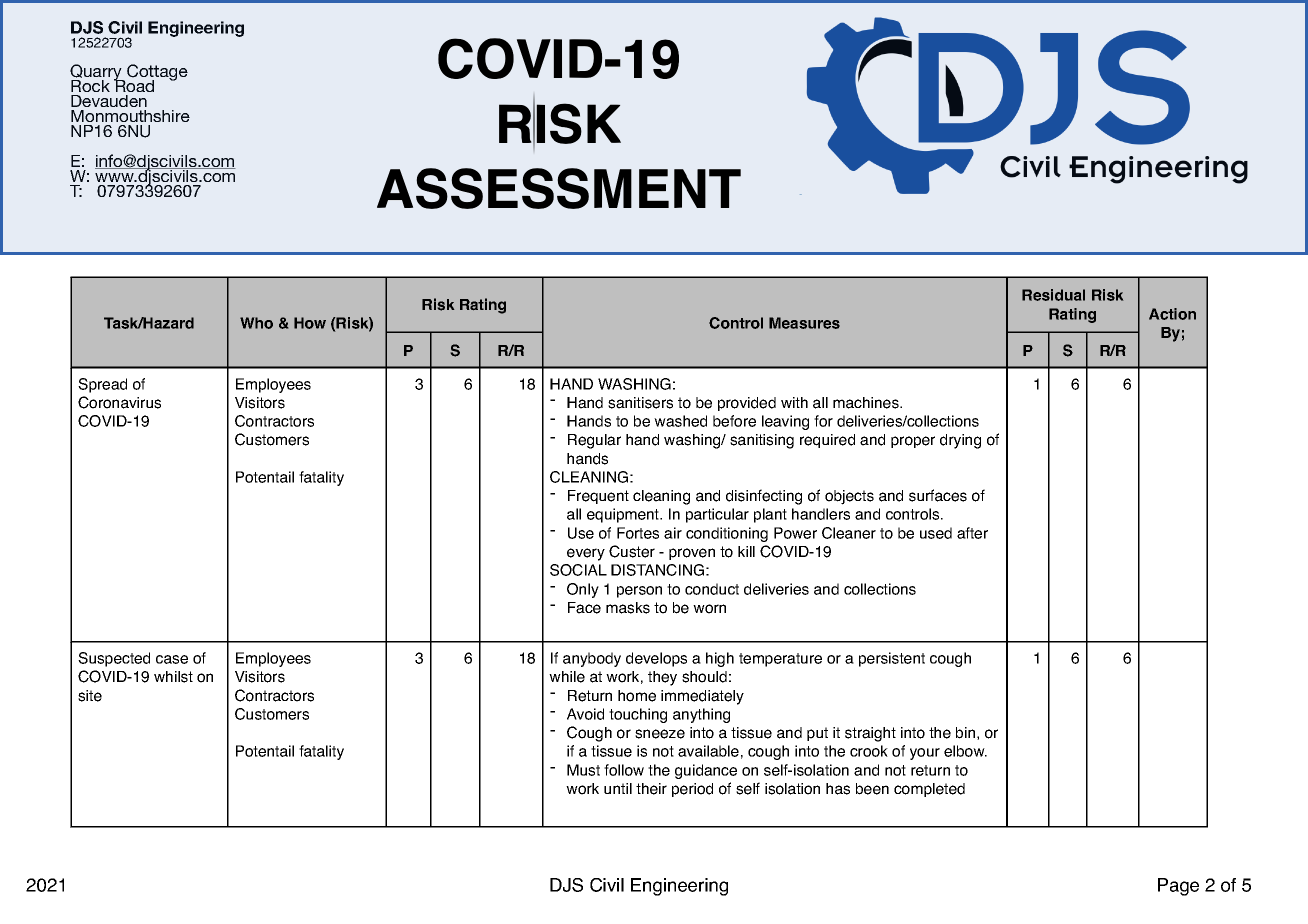 The image size is (1308, 924). Describe the element at coordinates (256, 323) in the page. I see `Who` at that location.
